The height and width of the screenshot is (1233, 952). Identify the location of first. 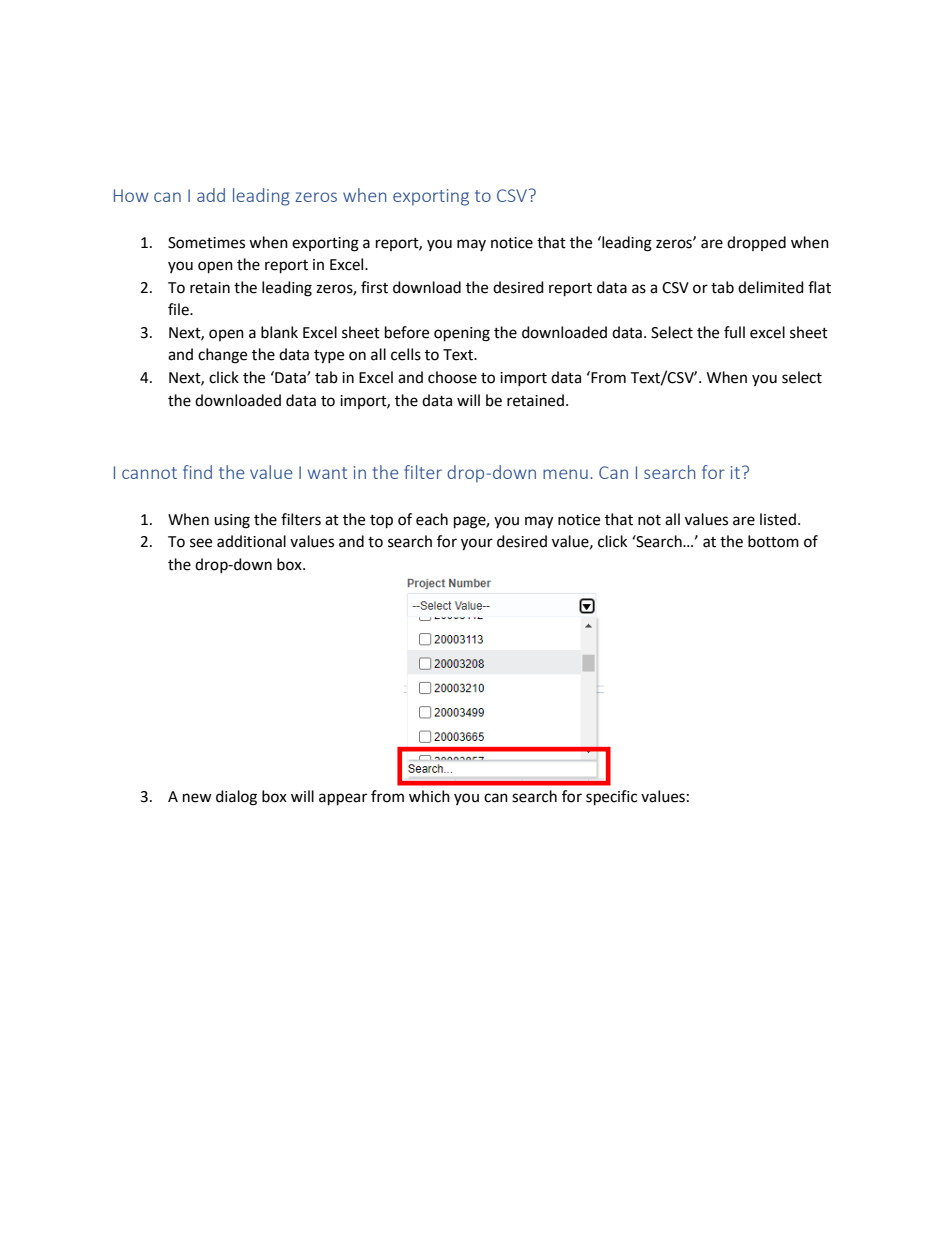
(374, 287).
